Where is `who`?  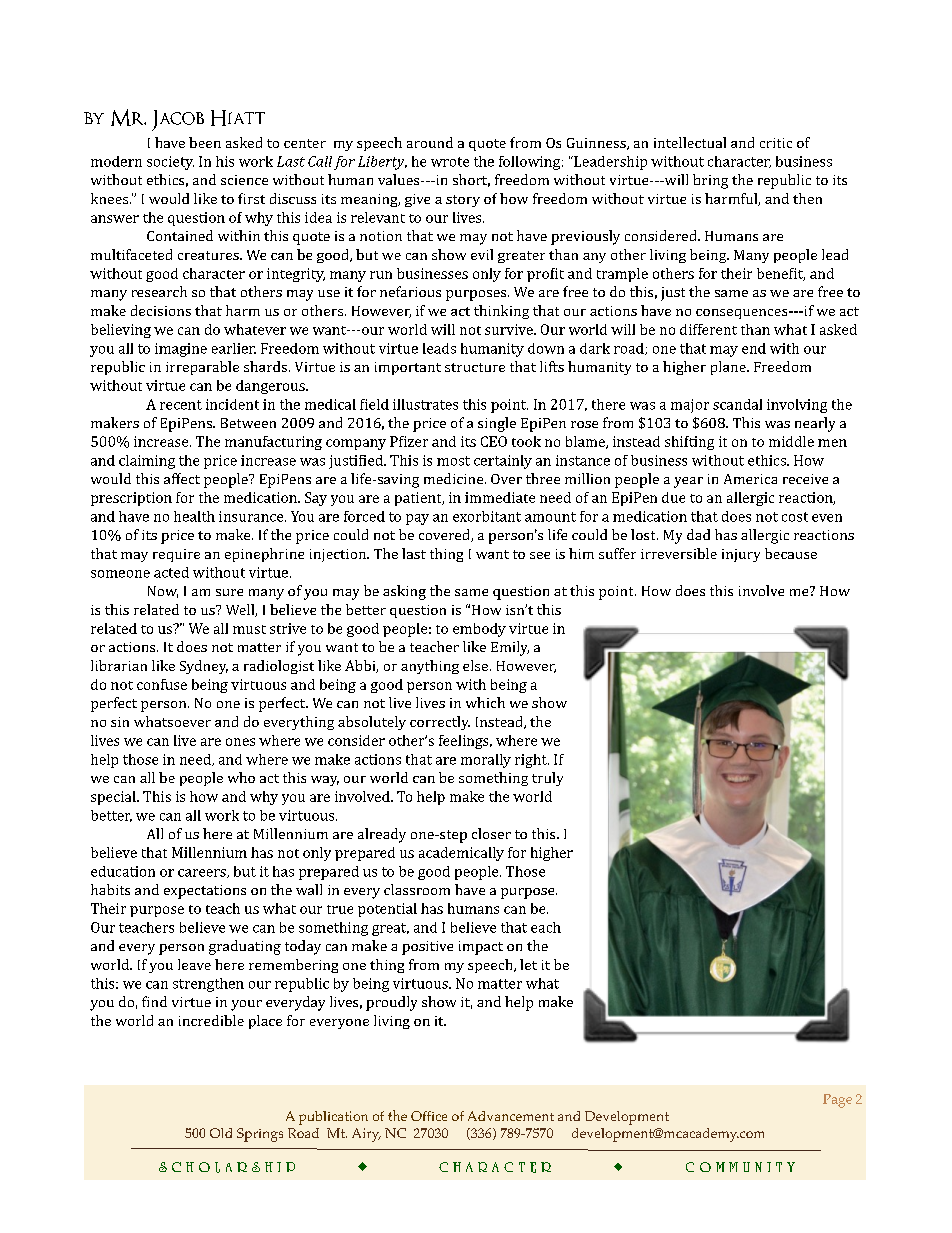 who is located at coordinates (241, 777).
